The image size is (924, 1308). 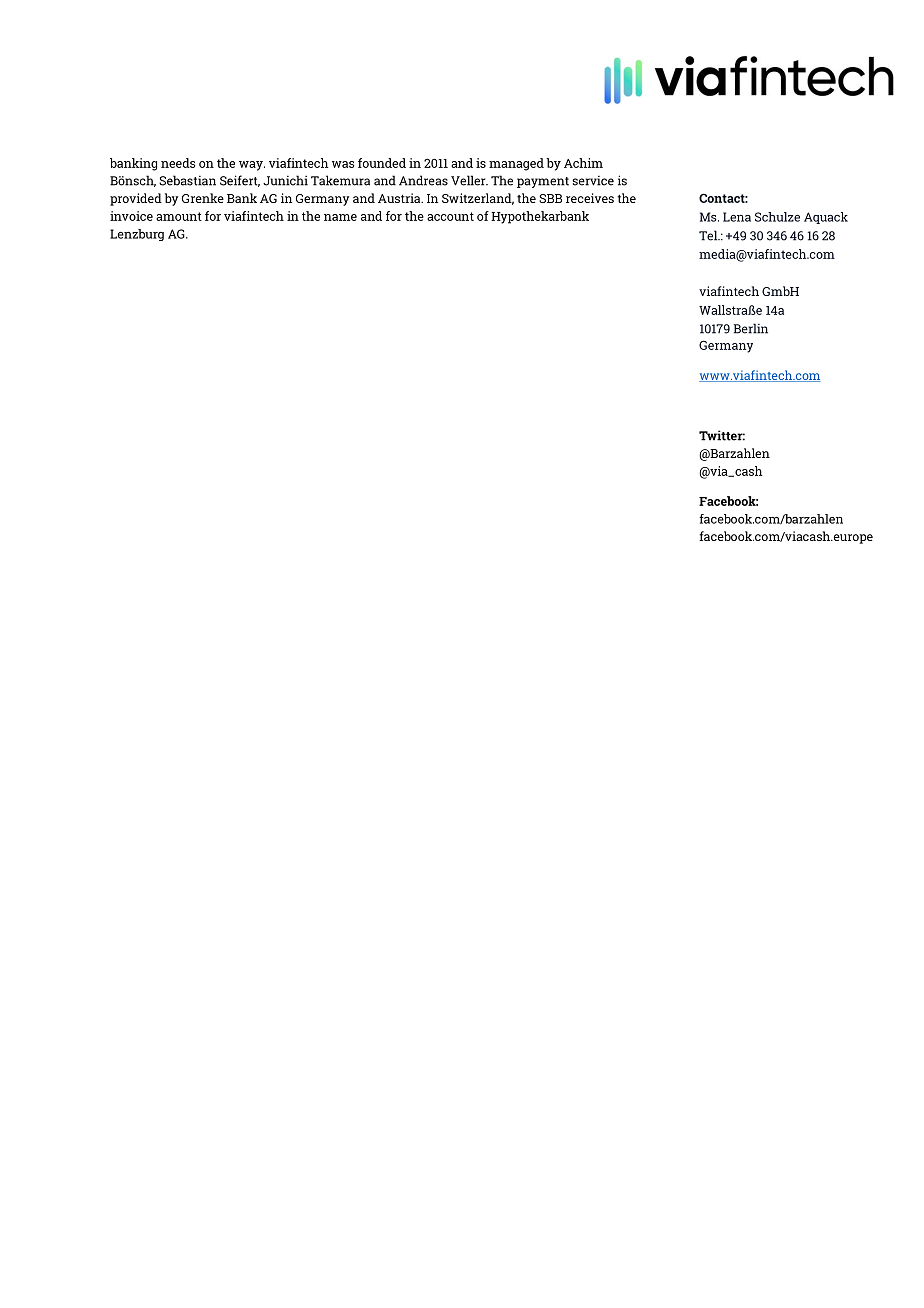 What do you see at coordinates (709, 235) in the document?
I see `Tel` at bounding box center [709, 235].
